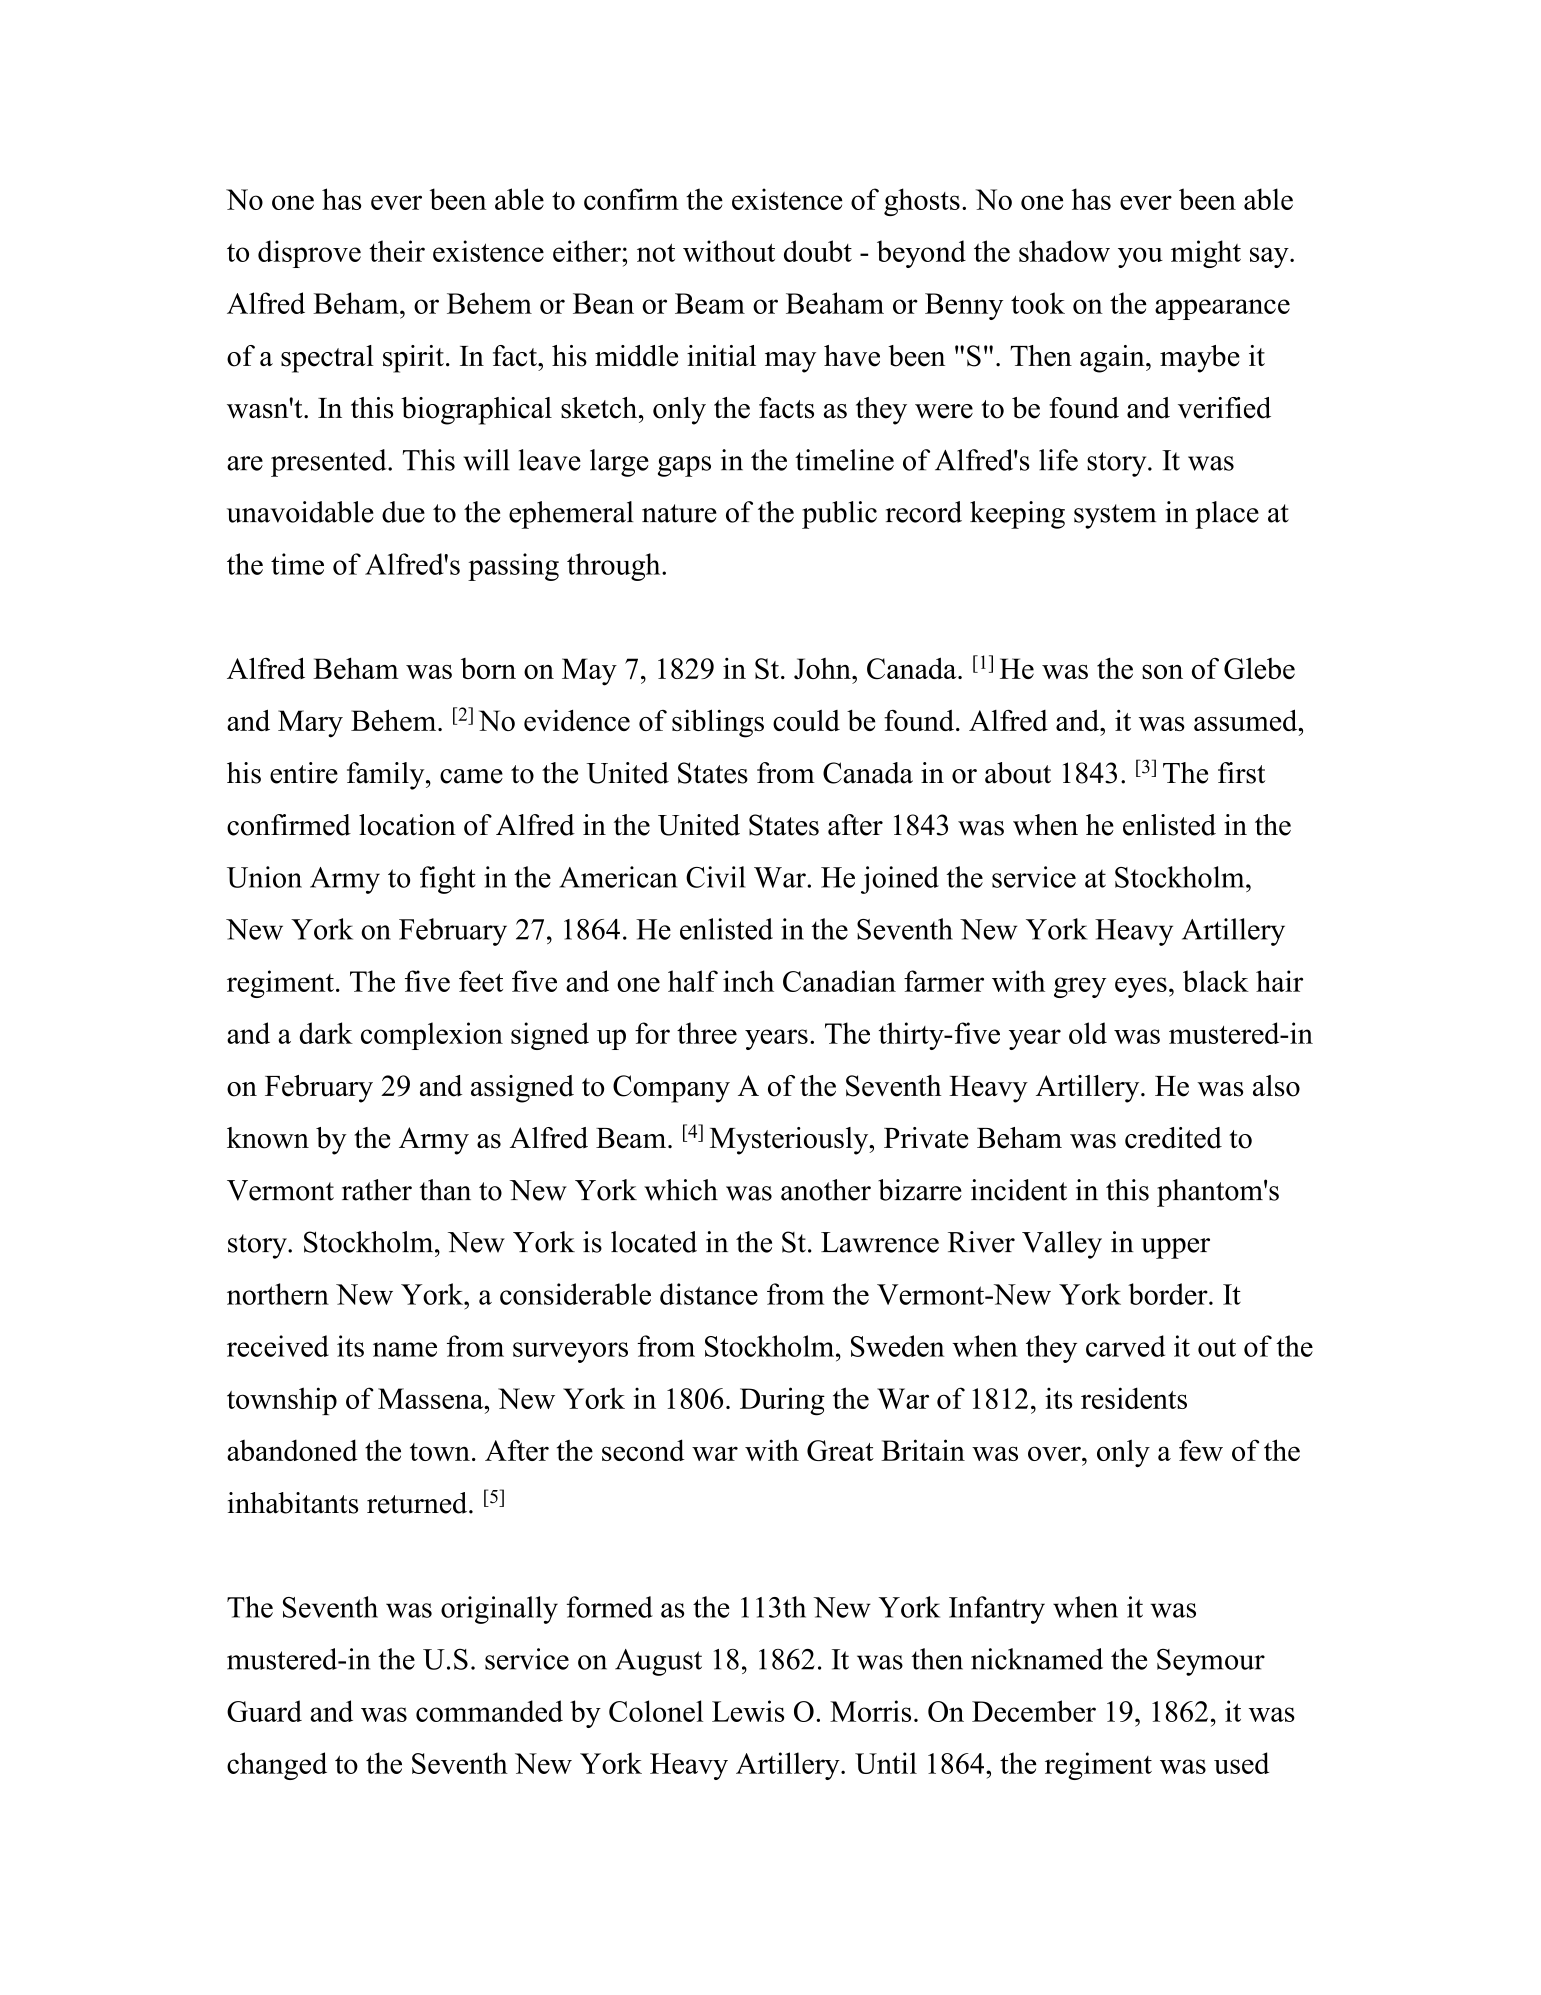  Describe the element at coordinates (748, 1711) in the screenshot. I see `Lewis` at that location.
